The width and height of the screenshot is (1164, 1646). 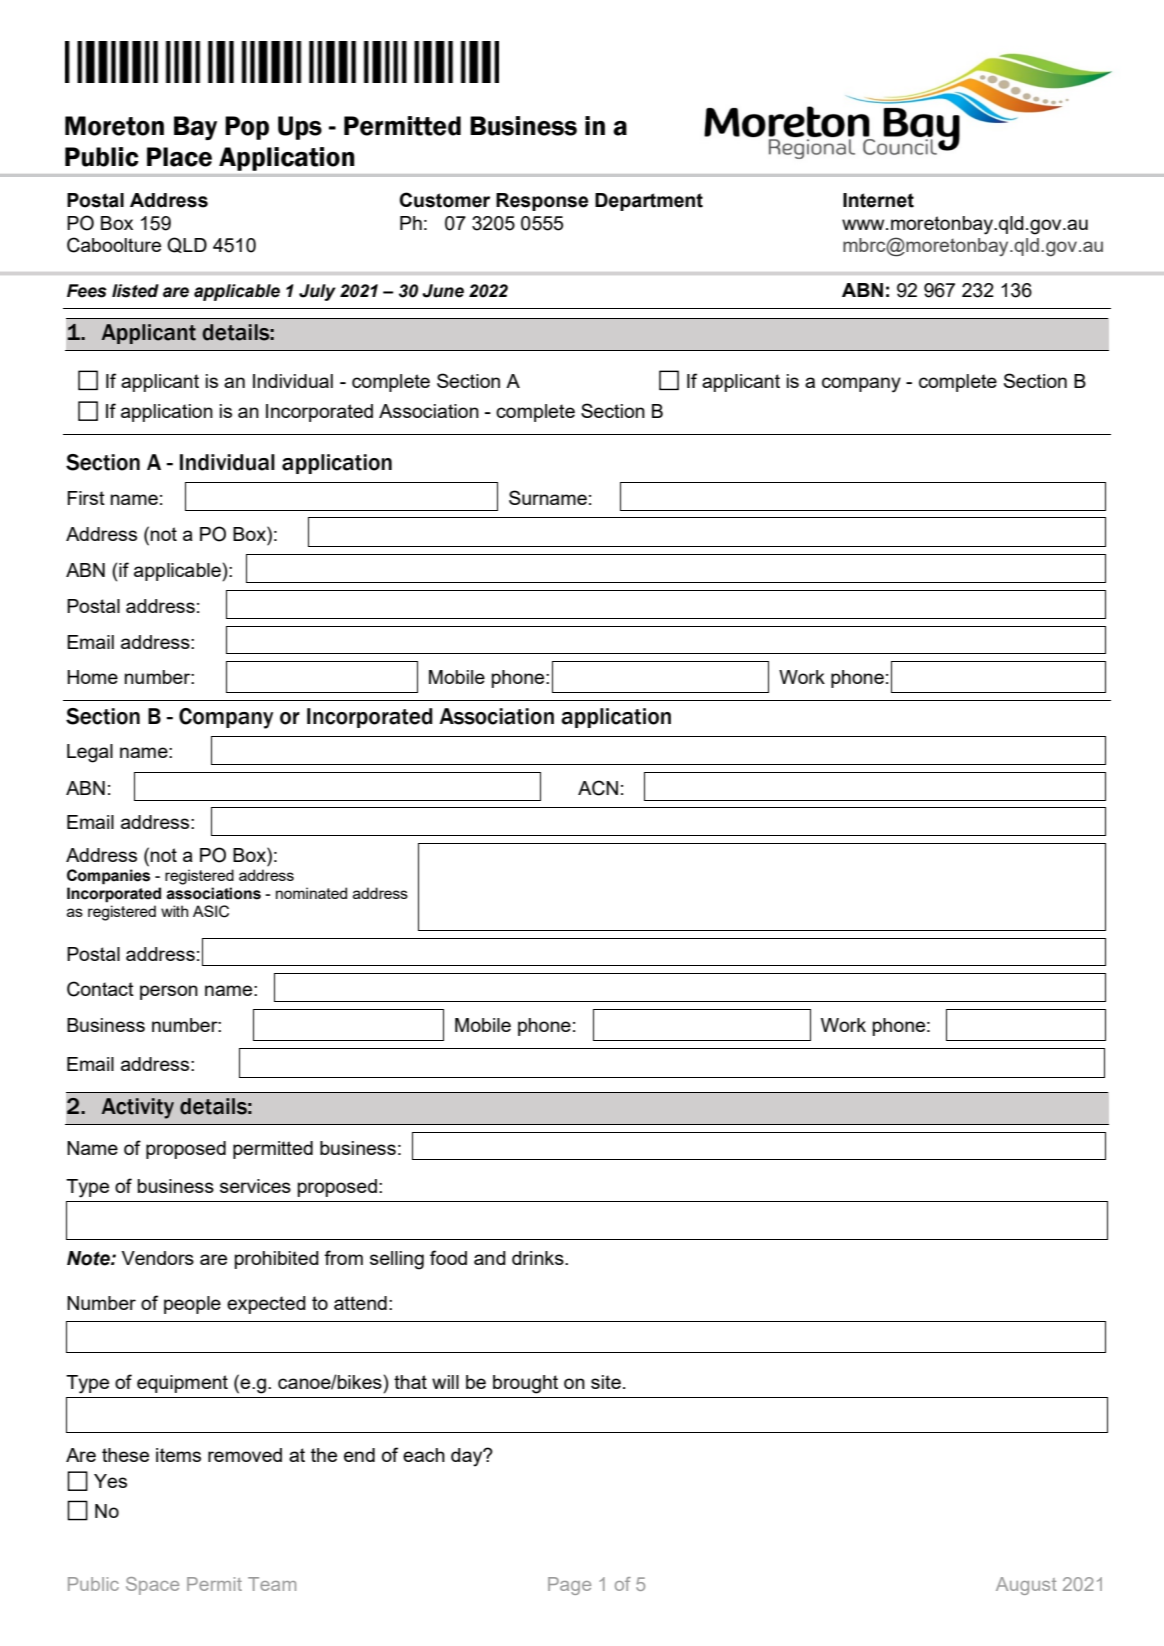 What do you see at coordinates (211, 911) in the screenshot?
I see `ASIC` at bounding box center [211, 911].
